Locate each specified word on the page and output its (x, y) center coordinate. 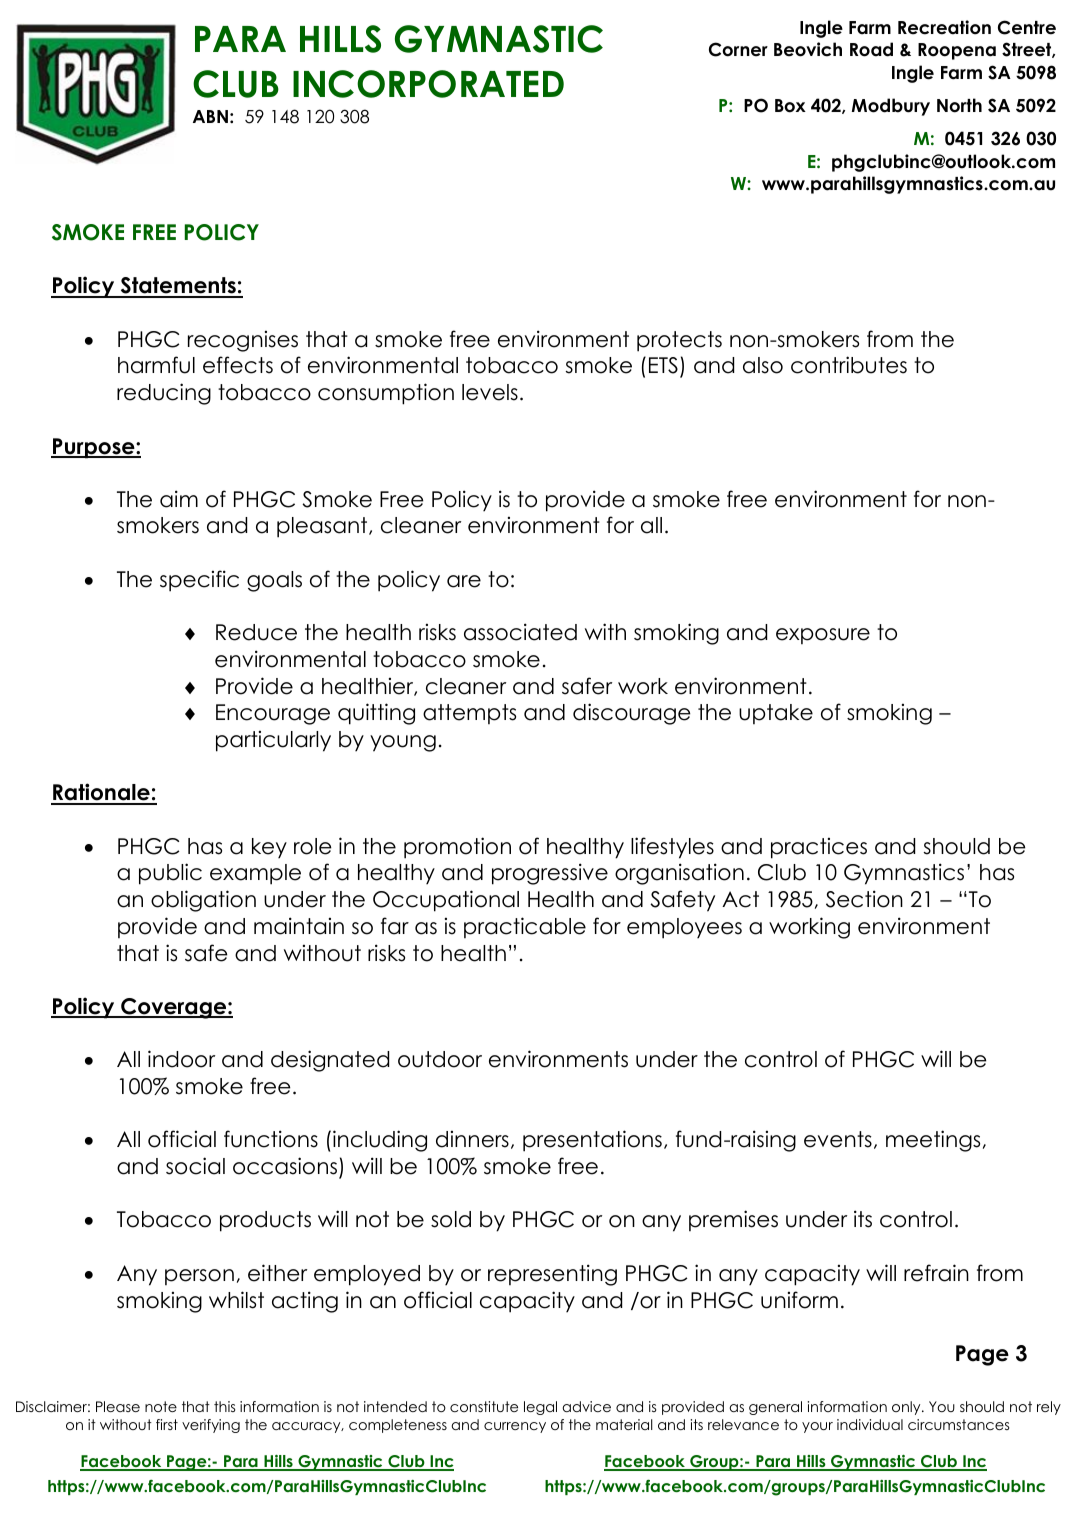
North (959, 105)
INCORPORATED (428, 84)
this (224, 1406)
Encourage (273, 714)
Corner (738, 49)
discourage (632, 714)
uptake (776, 714)
